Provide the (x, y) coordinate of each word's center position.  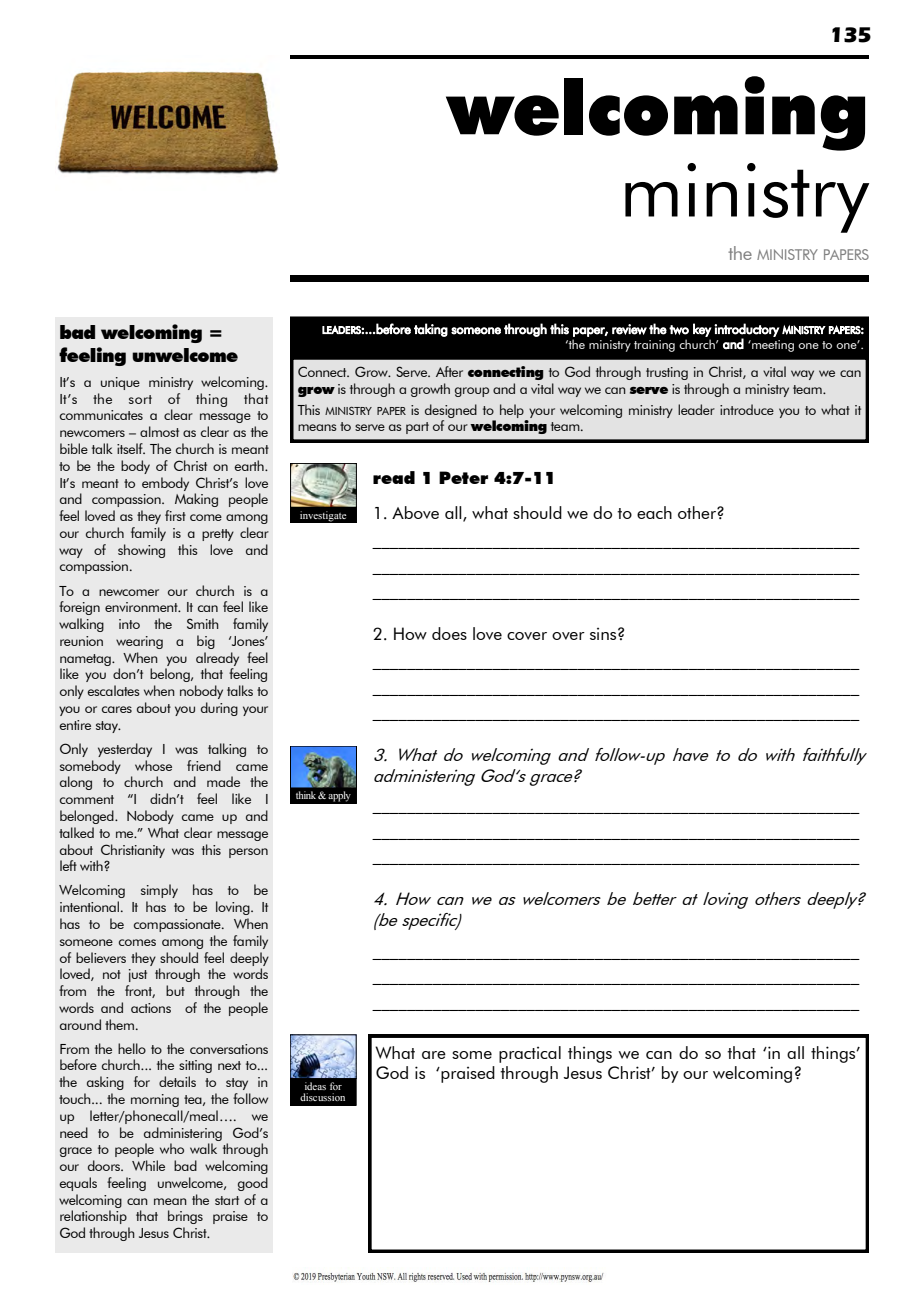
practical (530, 1054)
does (449, 633)
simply (159, 891)
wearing (139, 642)
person (248, 853)
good (253, 1184)
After (449, 371)
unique (120, 383)
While (148, 1165)
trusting (667, 373)
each (654, 512)
